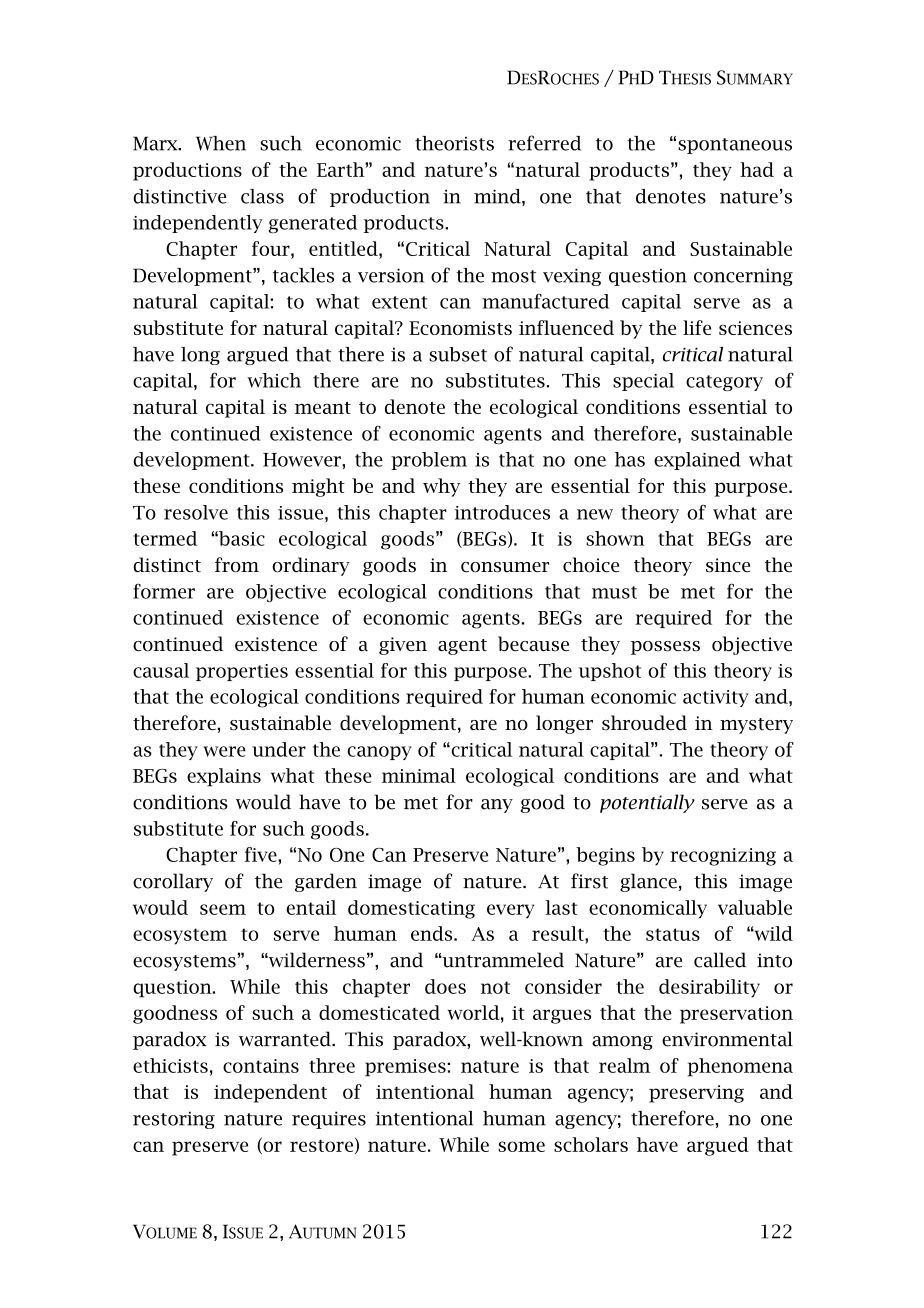 The height and width of the screenshot is (1308, 924). Describe the element at coordinates (221, 143) in the screenshot. I see `When` at that location.
